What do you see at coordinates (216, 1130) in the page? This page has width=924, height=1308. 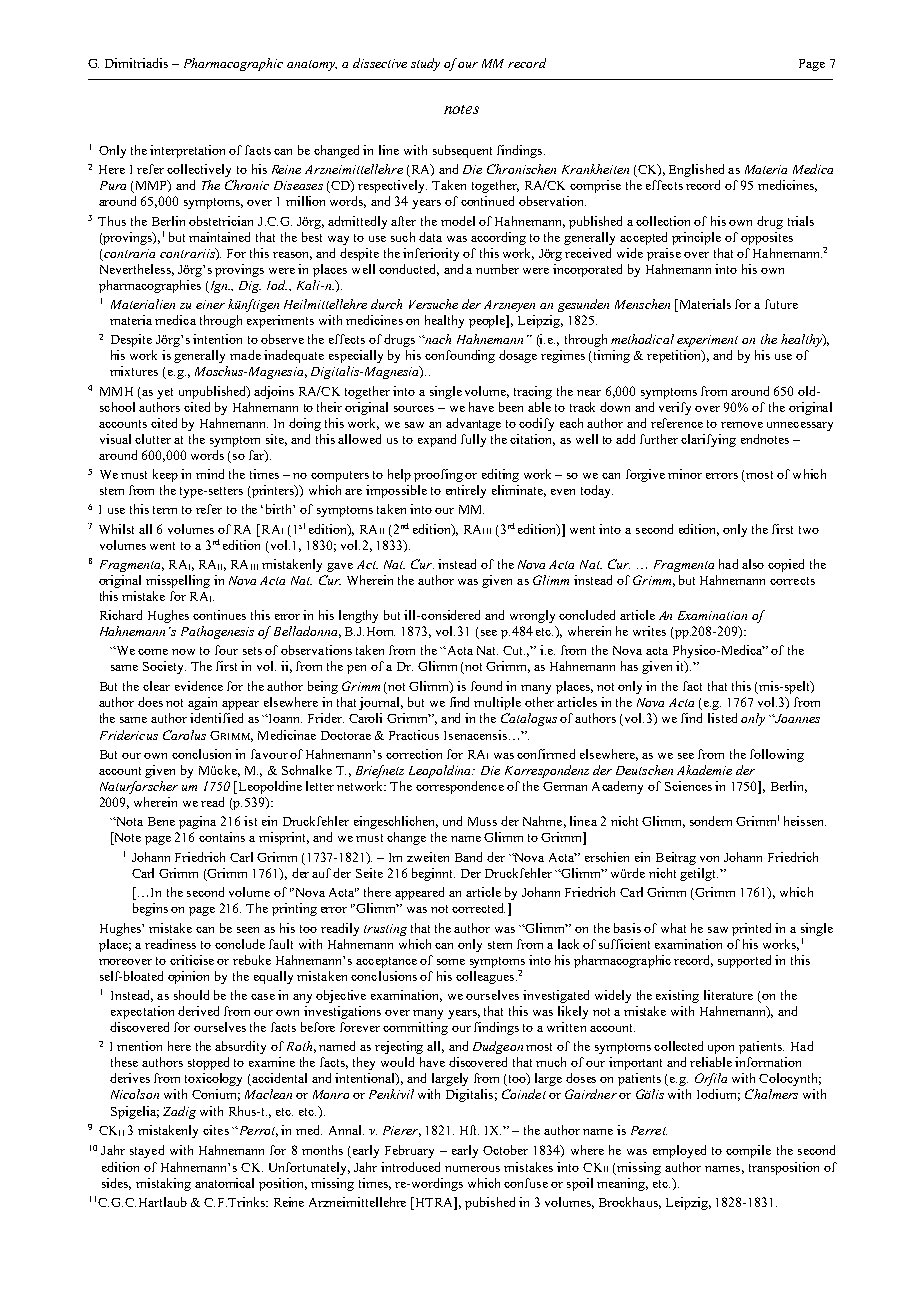 I see `cites` at bounding box center [216, 1130].
